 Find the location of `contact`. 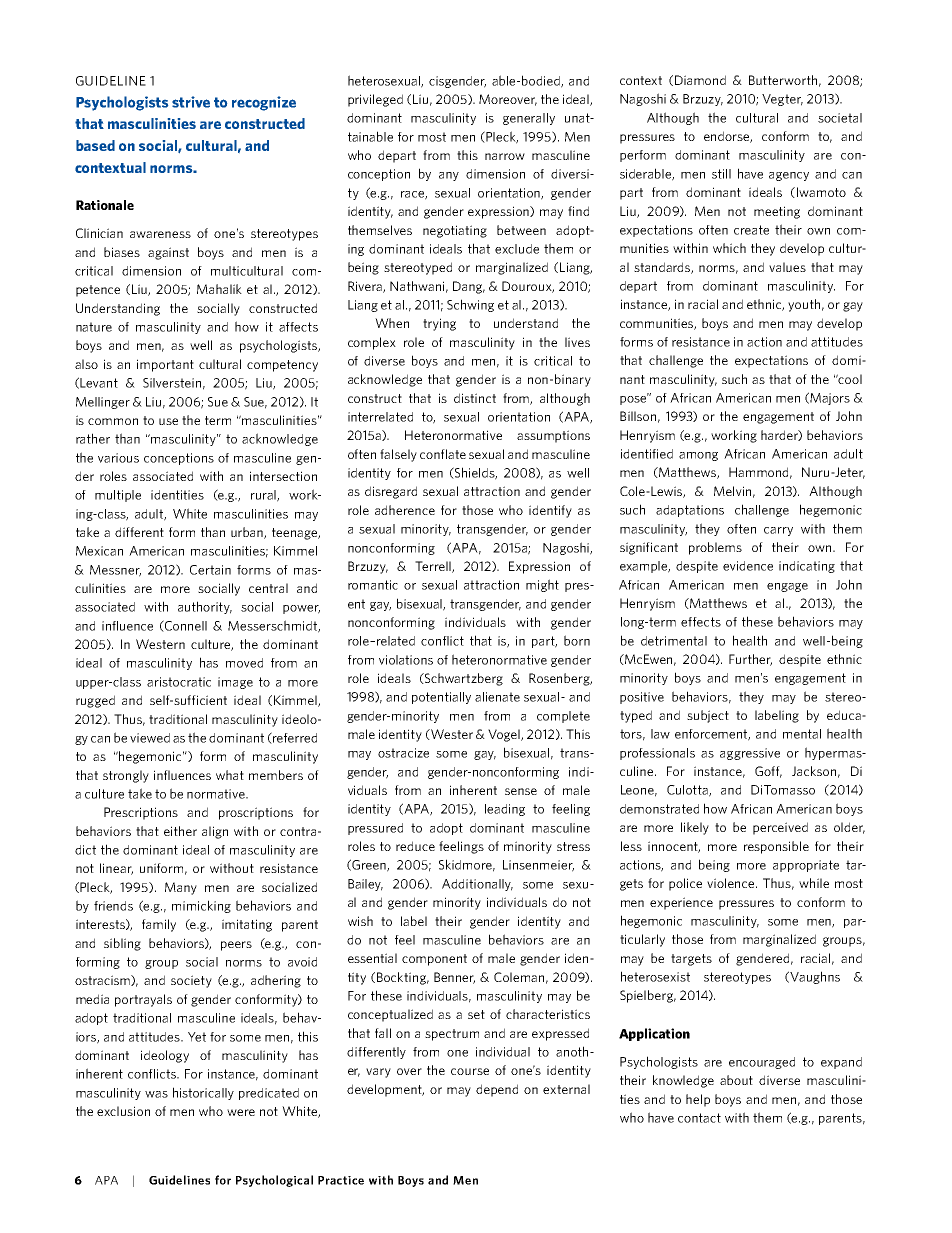

contact is located at coordinates (699, 1118).
